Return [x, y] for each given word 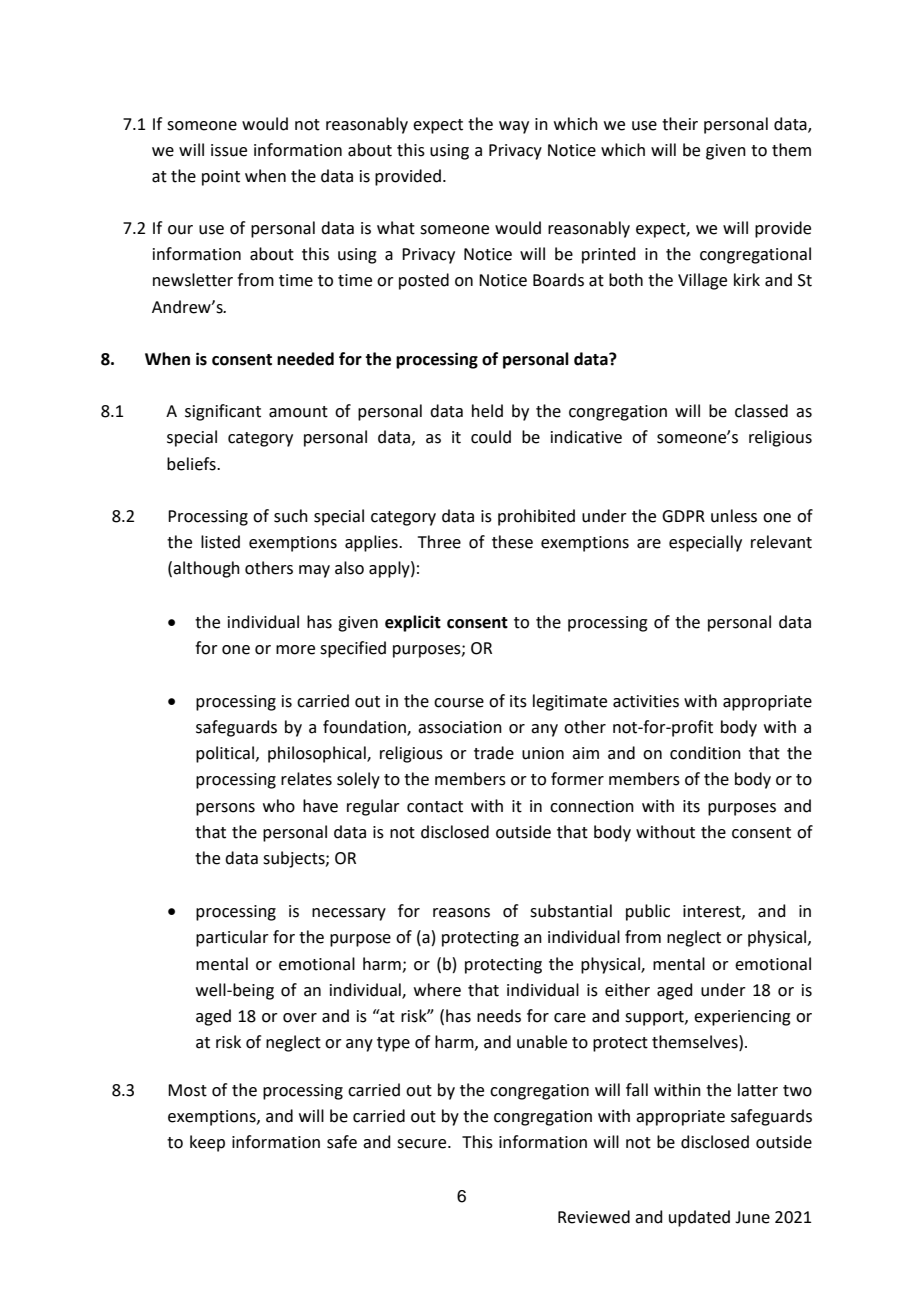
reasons [461, 913]
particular [232, 938]
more [295, 650]
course [459, 703]
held [487, 411]
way [514, 127]
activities [646, 701]
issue [229, 150]
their [680, 124]
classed [761, 411]
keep [207, 1143]
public [648, 912]
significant [223, 412]
